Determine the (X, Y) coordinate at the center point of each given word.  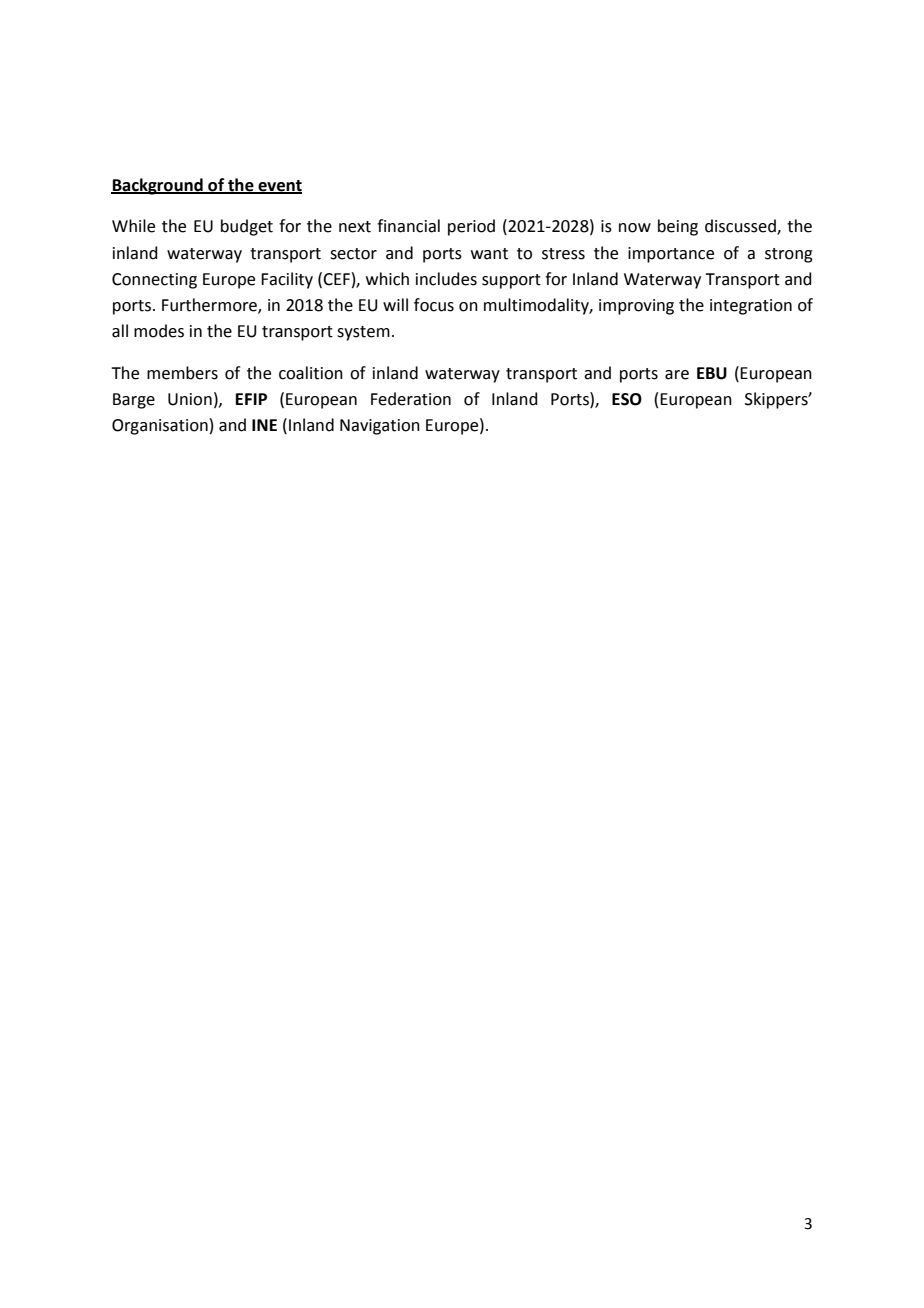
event (279, 186)
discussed (741, 227)
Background (158, 186)
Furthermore (210, 306)
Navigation (380, 427)
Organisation (160, 427)
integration (751, 307)
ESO (627, 399)
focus (434, 305)
